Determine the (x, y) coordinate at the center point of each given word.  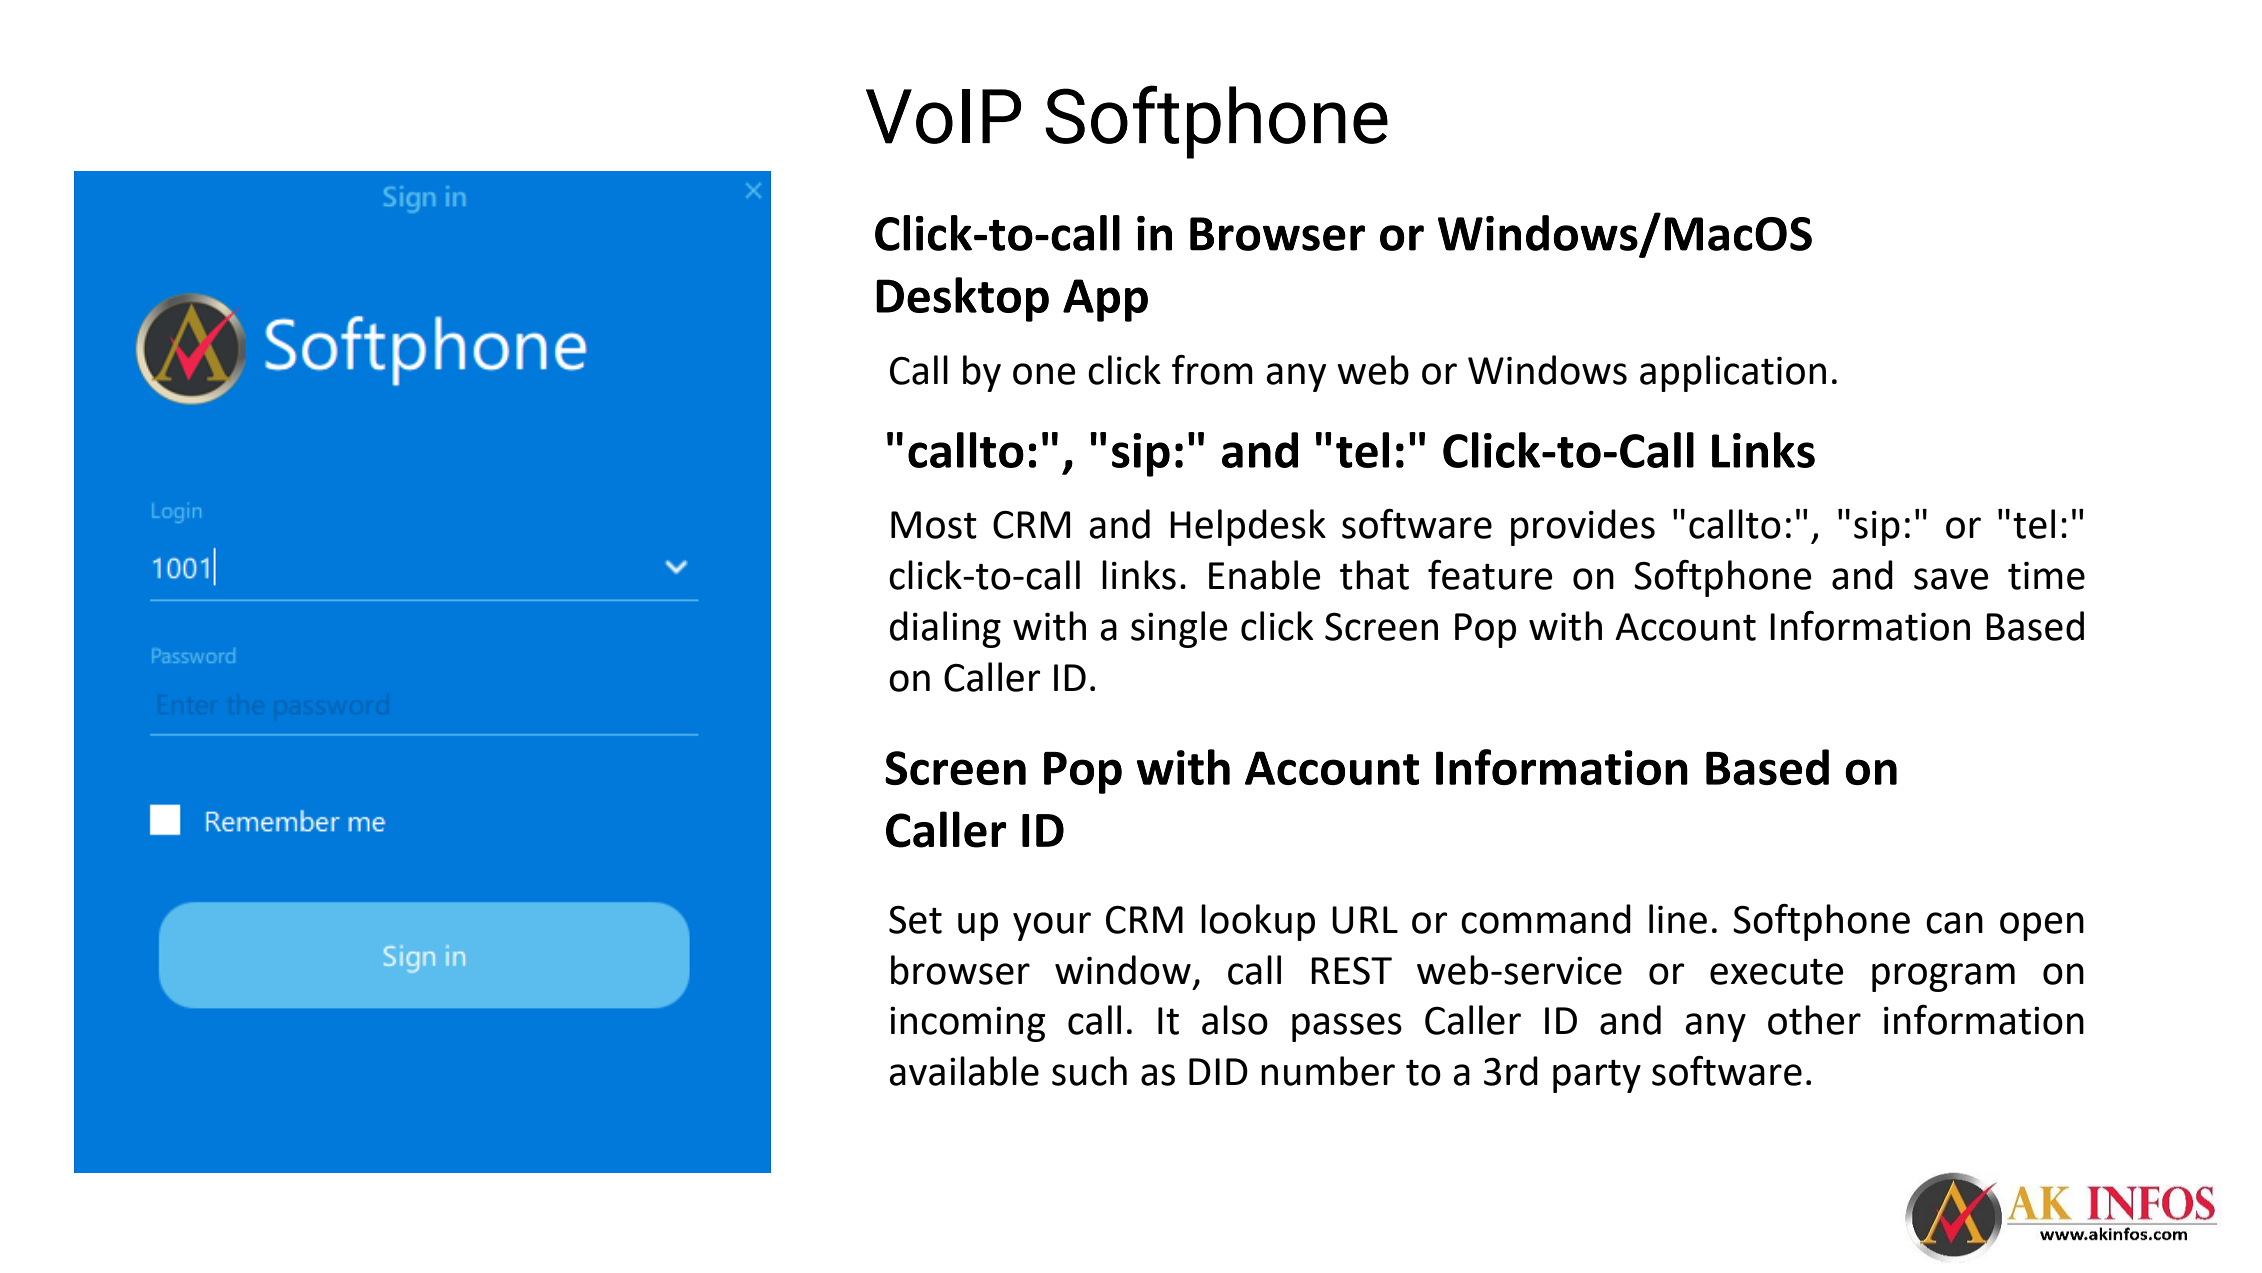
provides (1583, 527)
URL (1365, 920)
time (2046, 576)
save (1951, 579)
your (1052, 926)
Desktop (962, 299)
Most (934, 525)
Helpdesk (1248, 527)
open (2042, 926)
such (1089, 1071)
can (1954, 923)
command (1546, 919)
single (1179, 629)
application (1733, 373)
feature (1490, 575)
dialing (945, 629)
